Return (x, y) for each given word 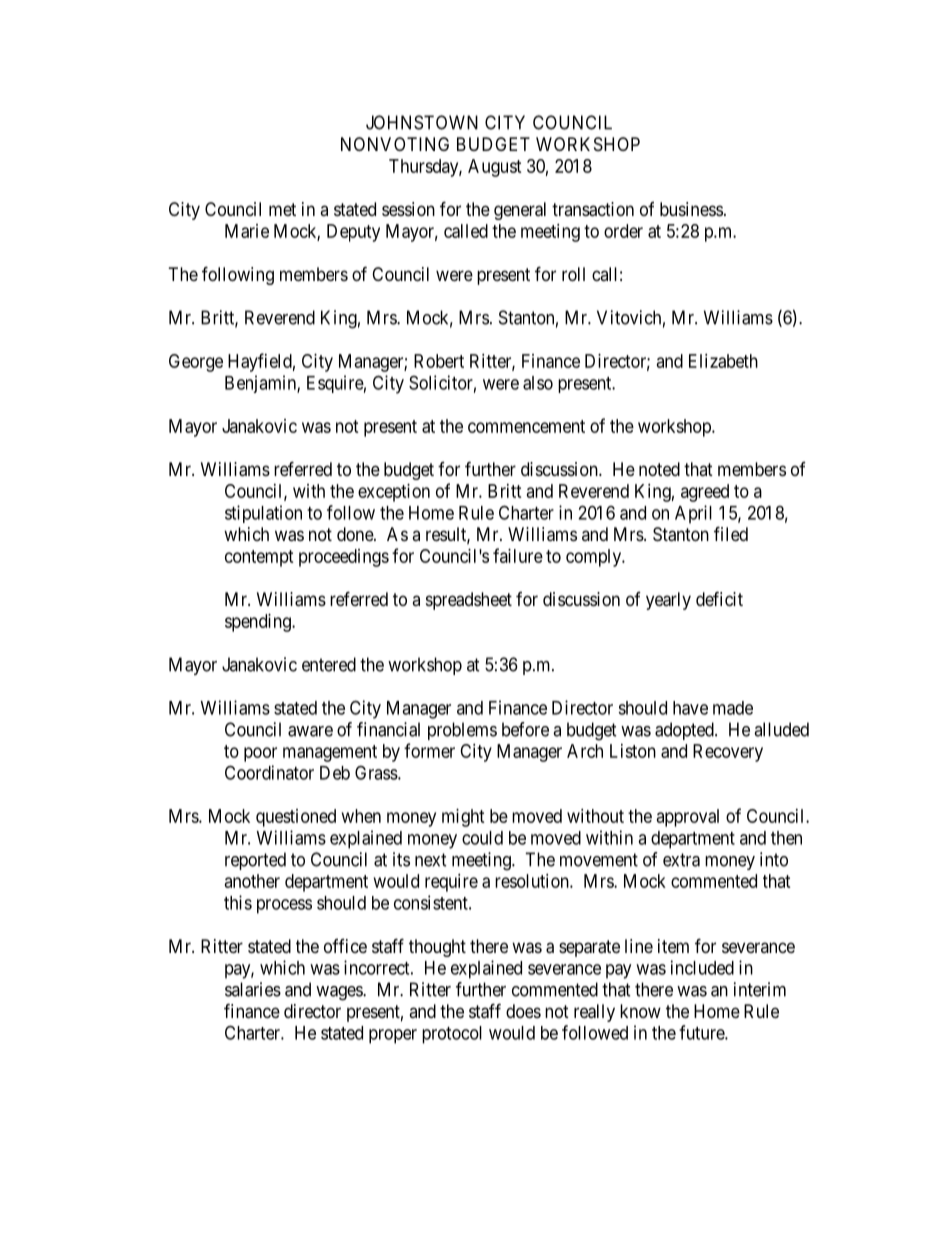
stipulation (263, 514)
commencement (526, 426)
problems (462, 731)
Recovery (728, 753)
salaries (253, 989)
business (691, 209)
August (495, 168)
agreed (705, 493)
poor (260, 754)
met (282, 209)
